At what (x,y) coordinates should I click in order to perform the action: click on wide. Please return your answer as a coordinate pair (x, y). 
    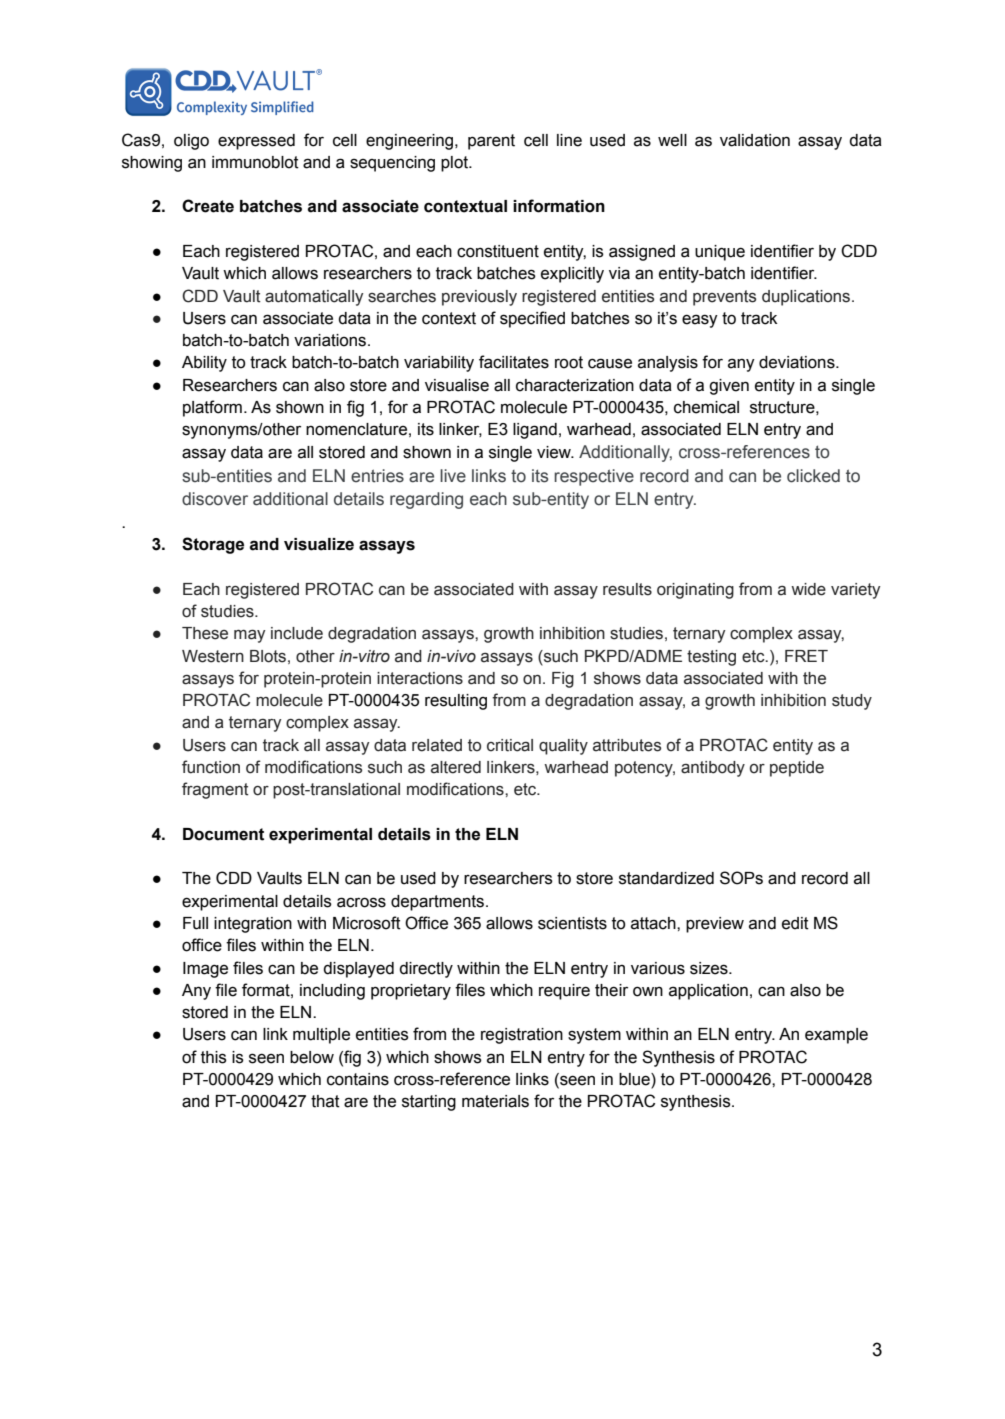
    Looking at the image, I should click on (808, 589).
